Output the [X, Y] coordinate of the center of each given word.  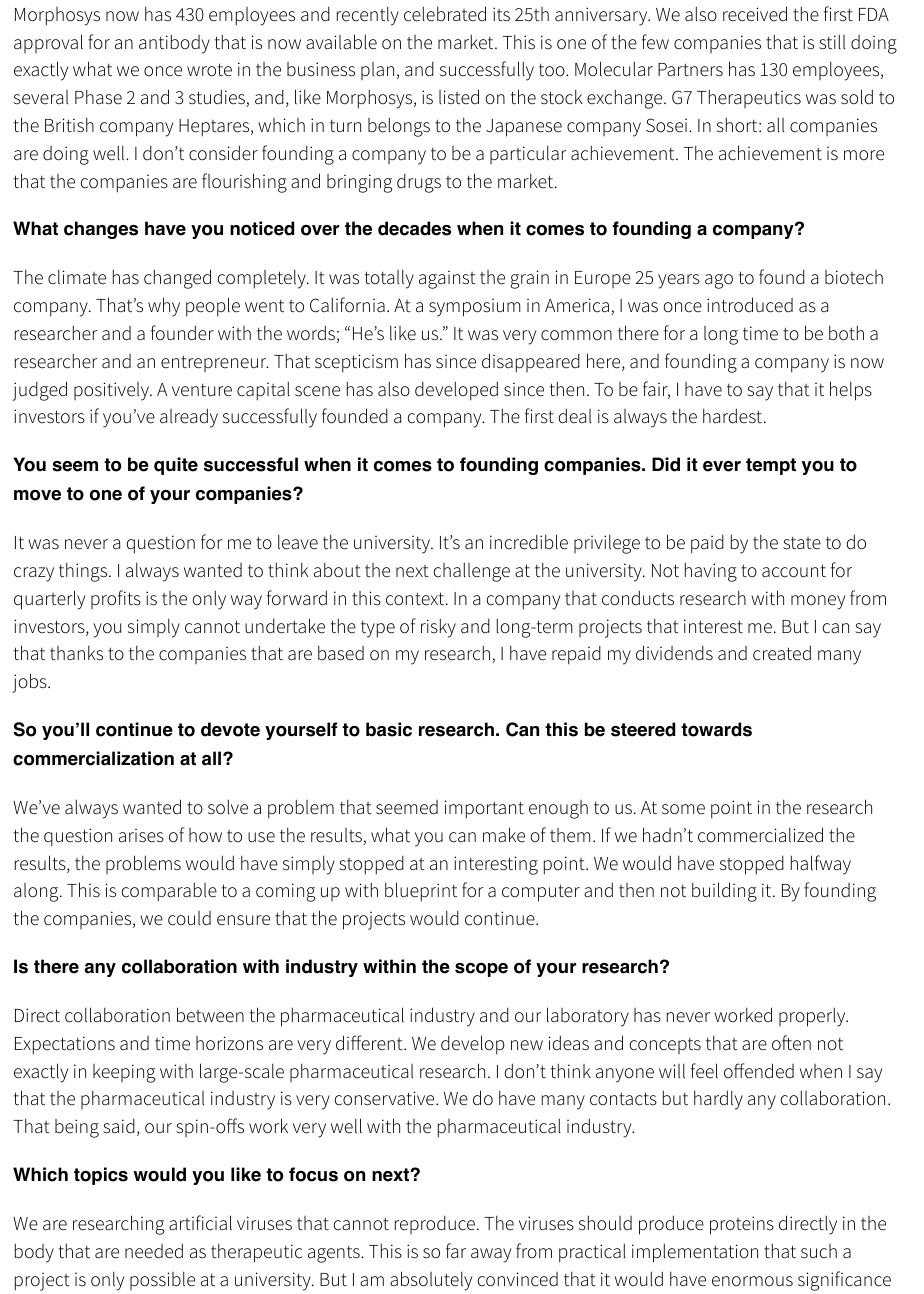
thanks [76, 653]
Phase [98, 97]
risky [438, 628]
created [782, 653]
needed [154, 1251]
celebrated [445, 14]
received [755, 14]
